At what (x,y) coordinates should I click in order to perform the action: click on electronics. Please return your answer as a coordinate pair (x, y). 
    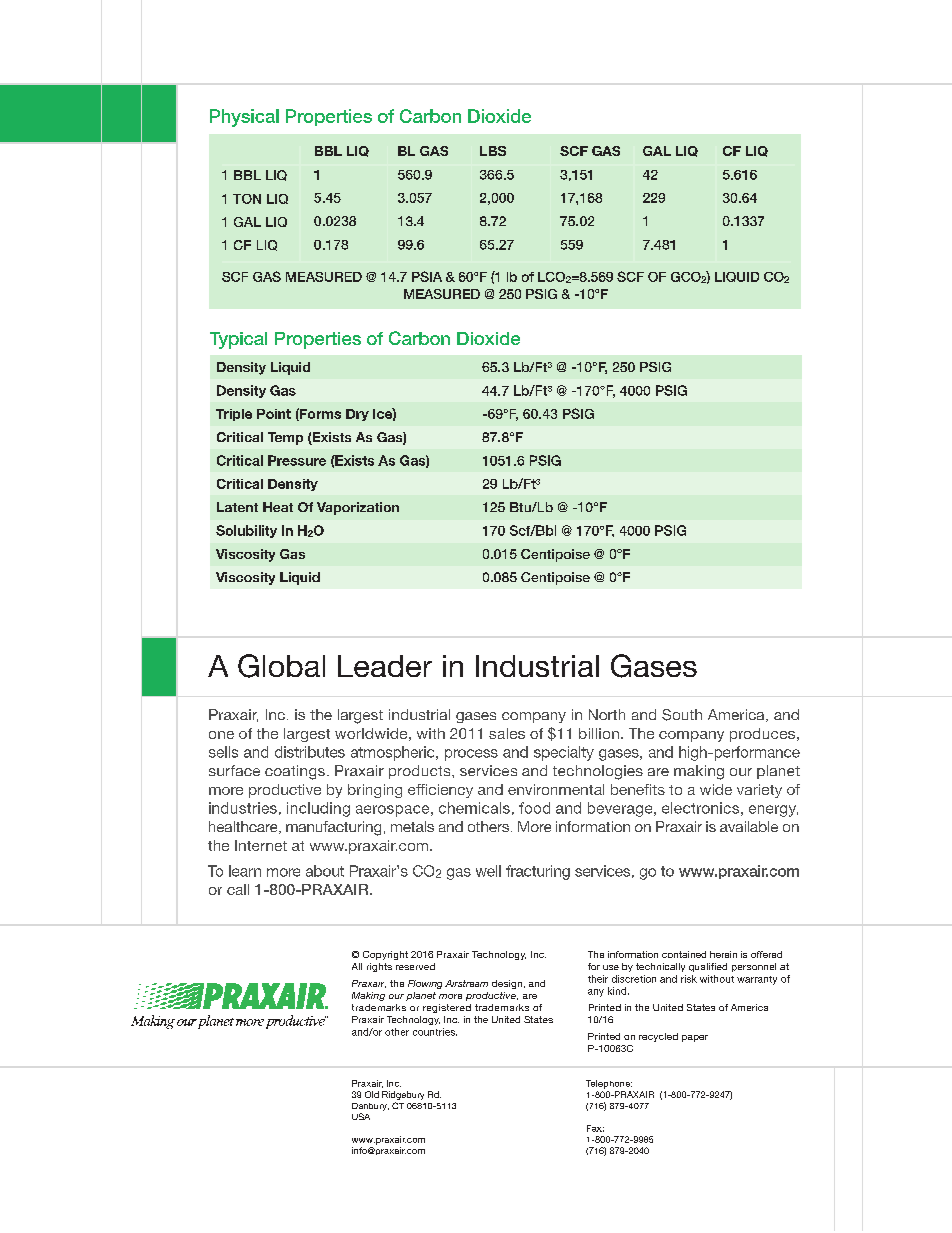
    Looking at the image, I should click on (700, 808).
